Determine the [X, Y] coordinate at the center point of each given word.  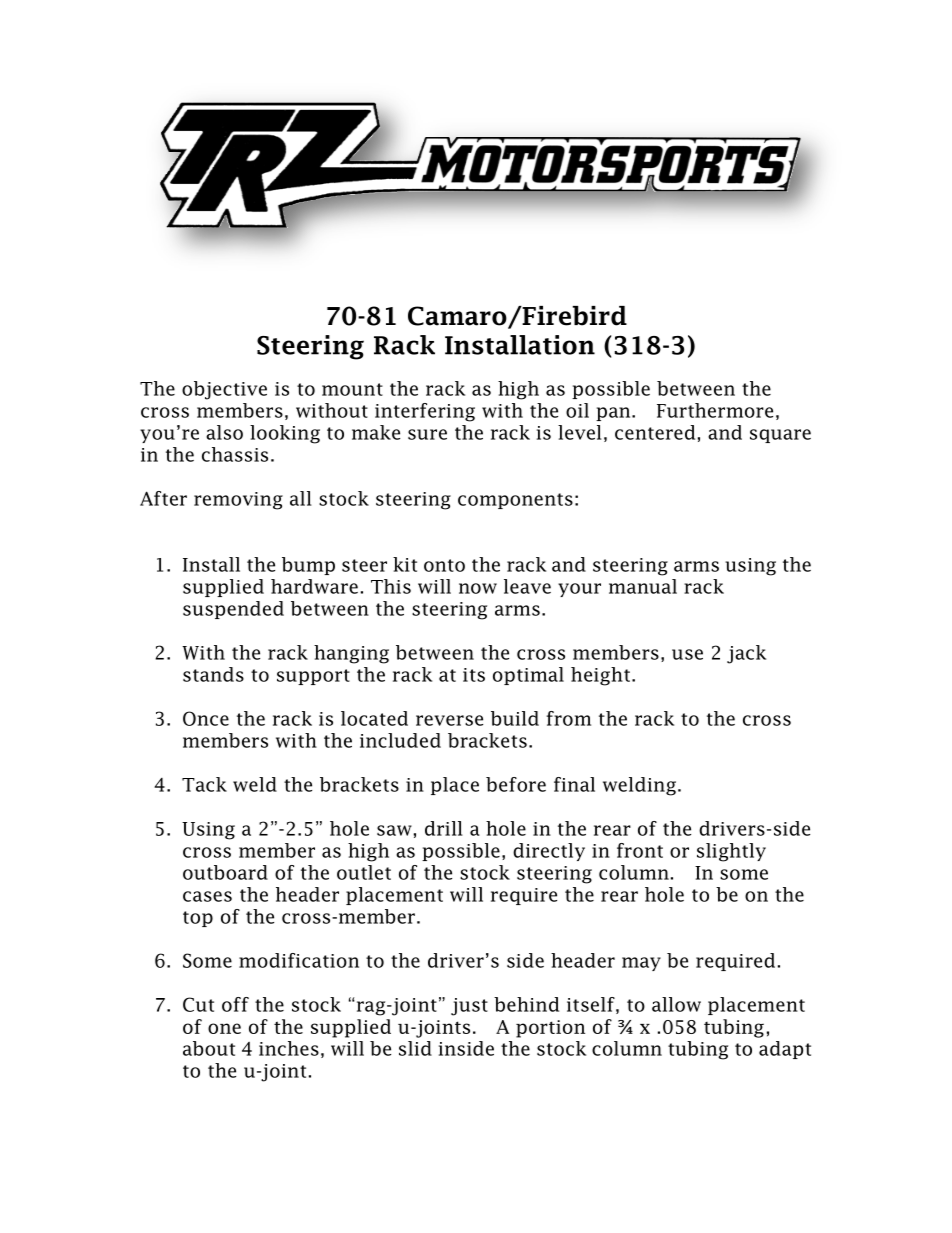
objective [224, 390]
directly [549, 852]
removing [238, 501]
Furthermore [715, 410]
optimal [528, 676]
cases [207, 896]
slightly [731, 852]
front [640, 850]
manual [643, 586]
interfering [425, 412]
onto [444, 565]
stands [213, 674]
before [516, 784]
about [209, 1048]
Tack [204, 784]
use [687, 654]
